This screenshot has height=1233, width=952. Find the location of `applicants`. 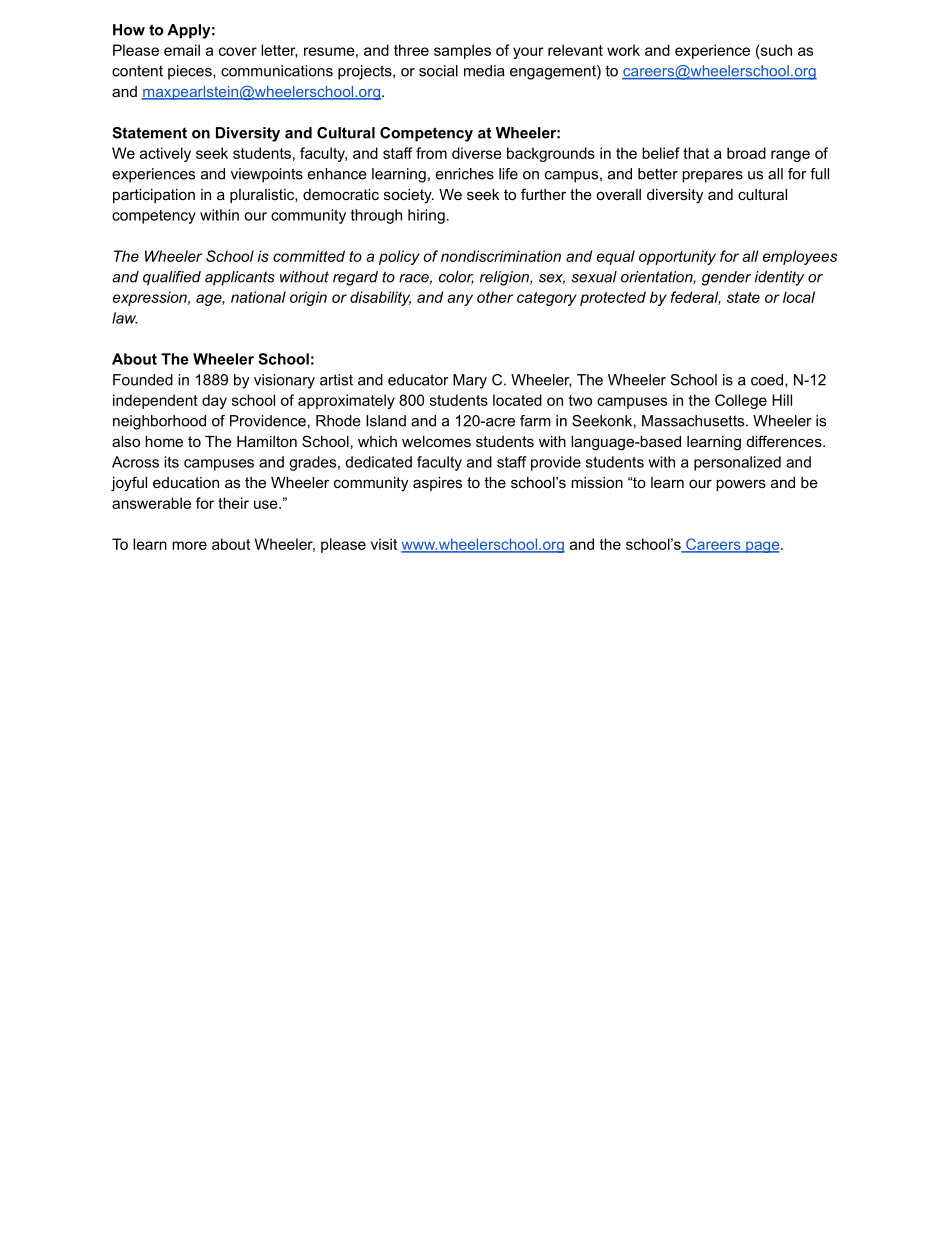

applicants is located at coordinates (240, 278).
